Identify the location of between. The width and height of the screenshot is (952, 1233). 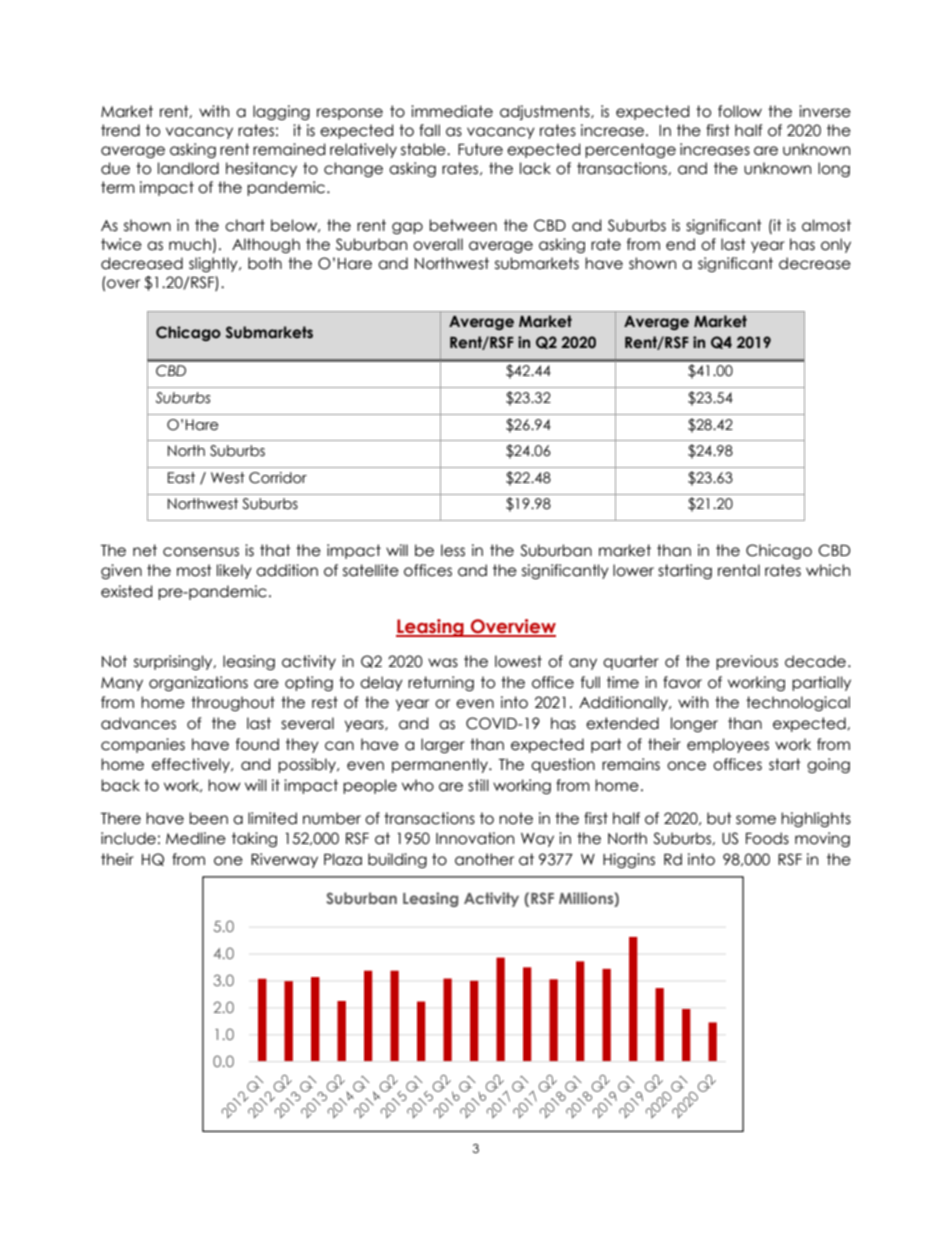
(463, 225).
